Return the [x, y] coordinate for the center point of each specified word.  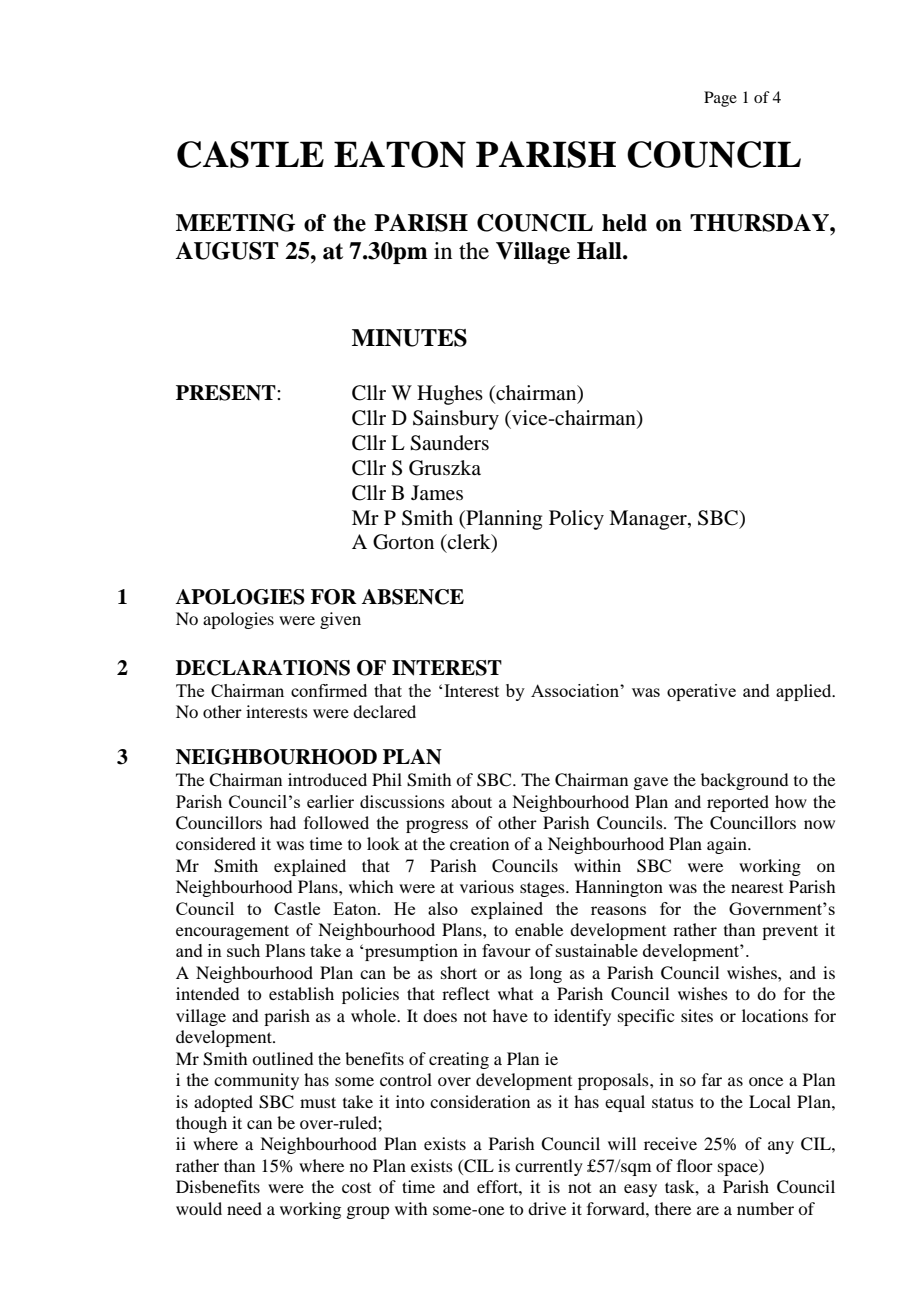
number [765, 1208]
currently [549, 1167]
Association [576, 690]
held [624, 223]
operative [701, 692]
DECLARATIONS [263, 668]
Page [720, 99]
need [244, 1208]
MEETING [235, 223]
